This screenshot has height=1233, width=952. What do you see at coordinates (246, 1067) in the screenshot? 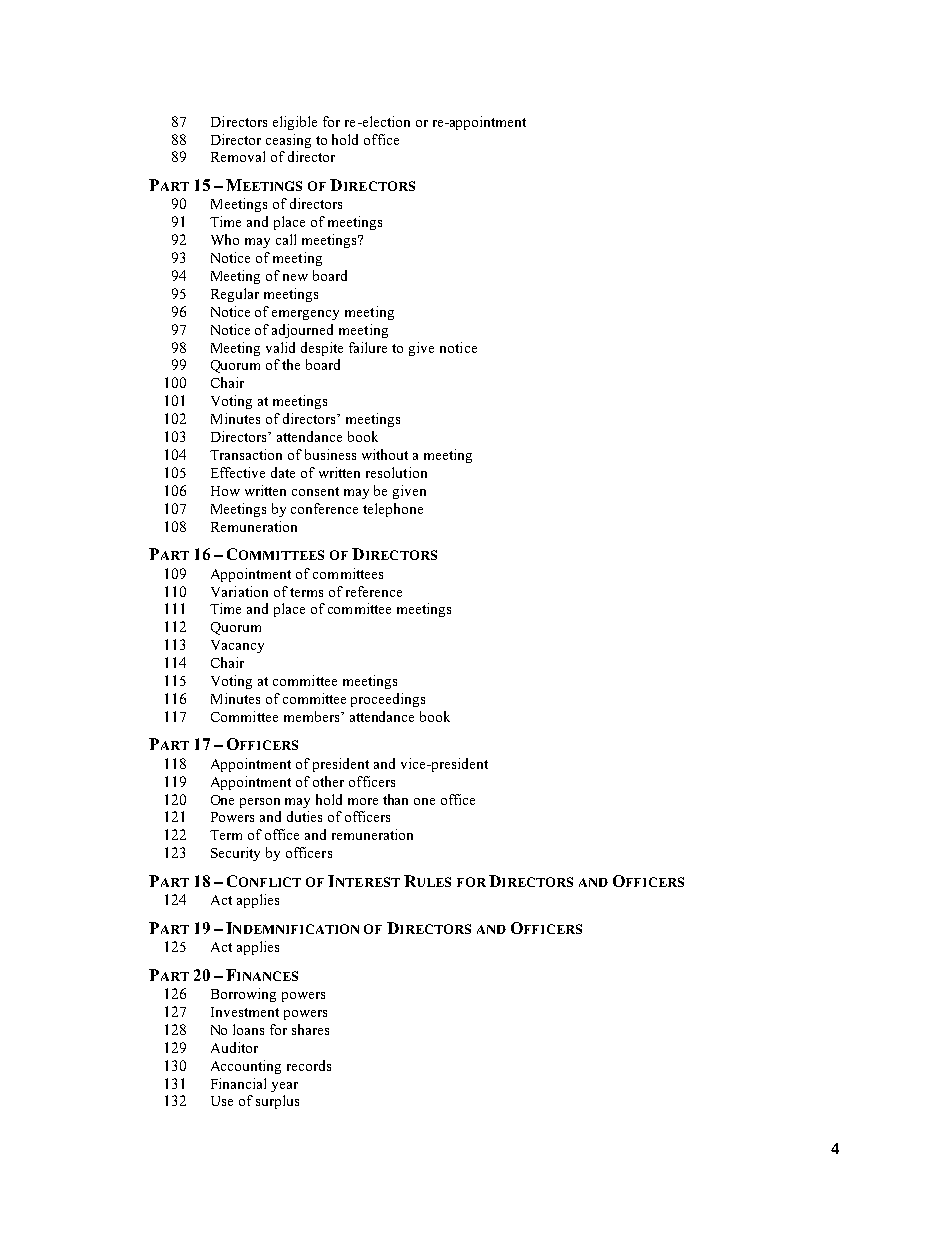
I see `Accounting` at bounding box center [246, 1067].
